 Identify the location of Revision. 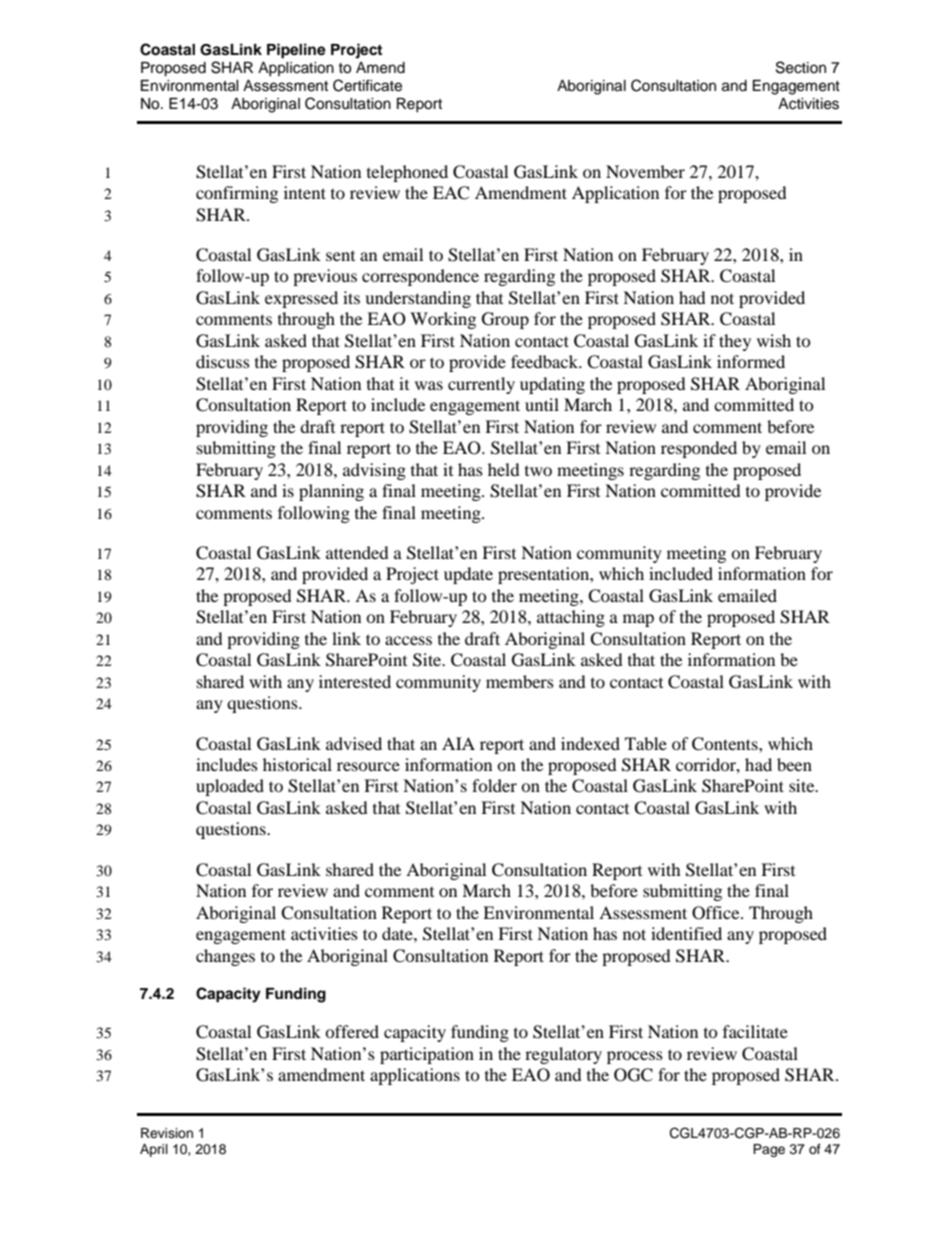
(167, 1133).
